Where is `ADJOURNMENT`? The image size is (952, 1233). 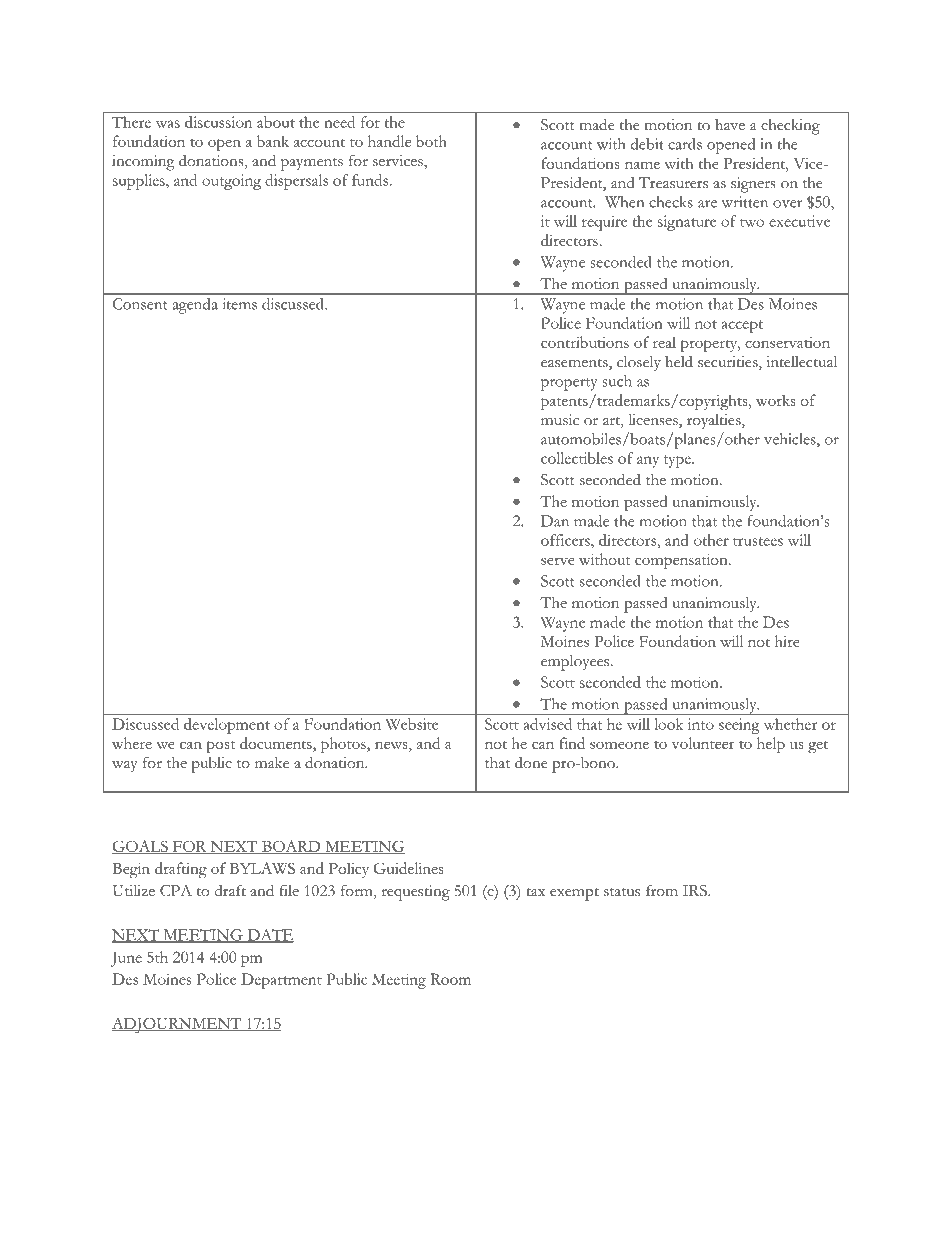 ADJOURNMENT is located at coordinates (177, 1025).
